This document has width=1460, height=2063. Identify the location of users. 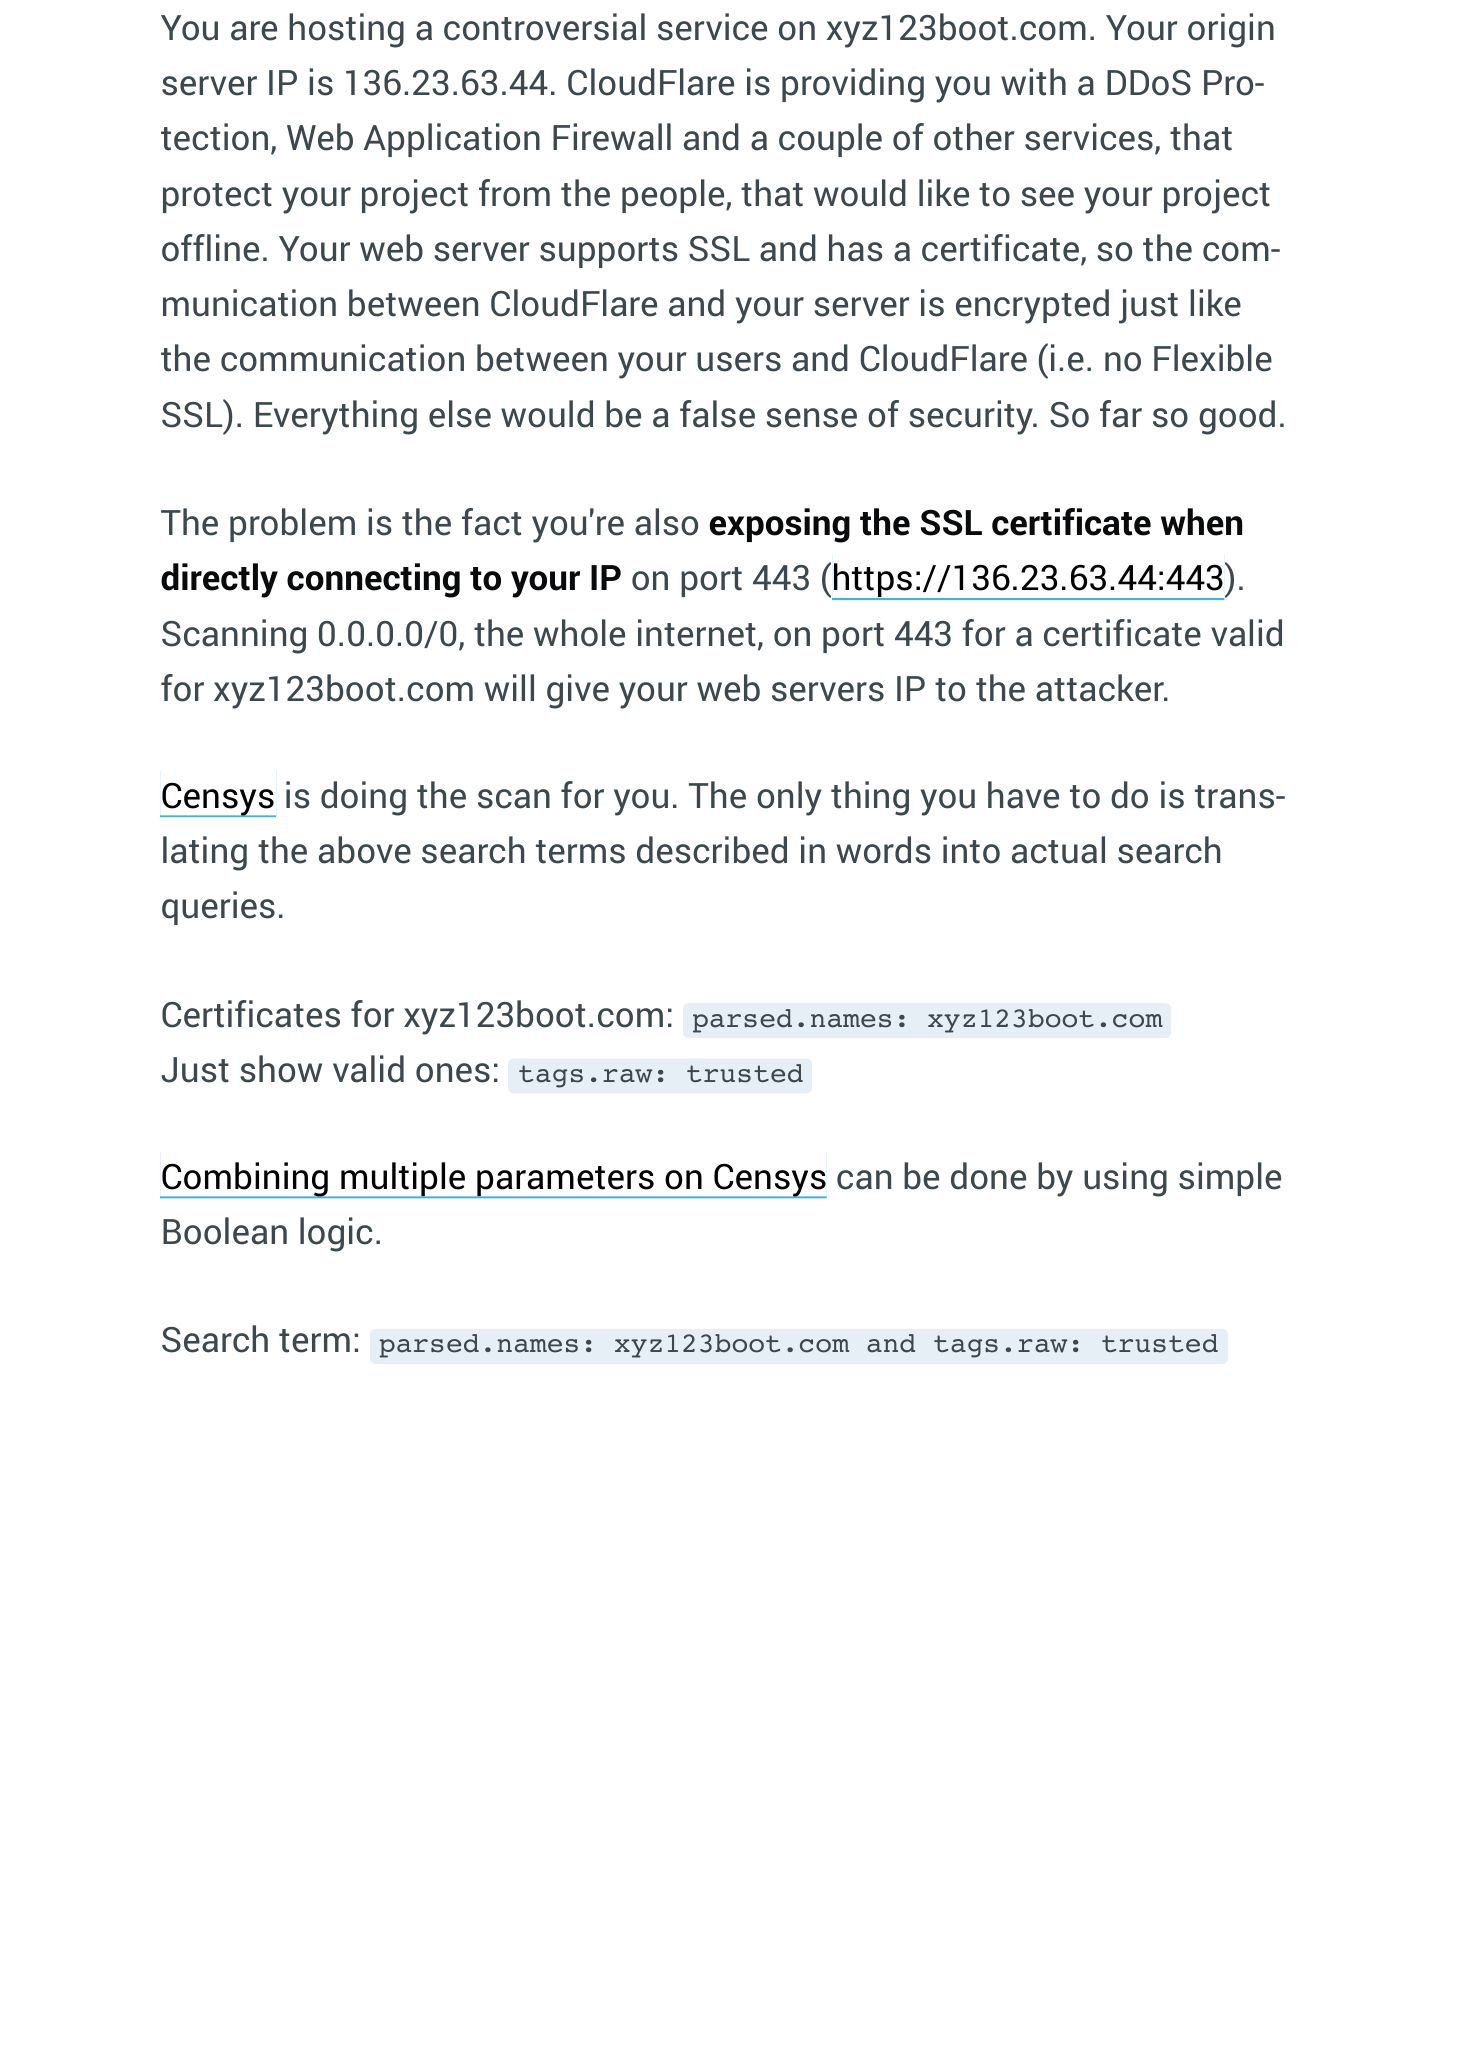
(739, 362).
